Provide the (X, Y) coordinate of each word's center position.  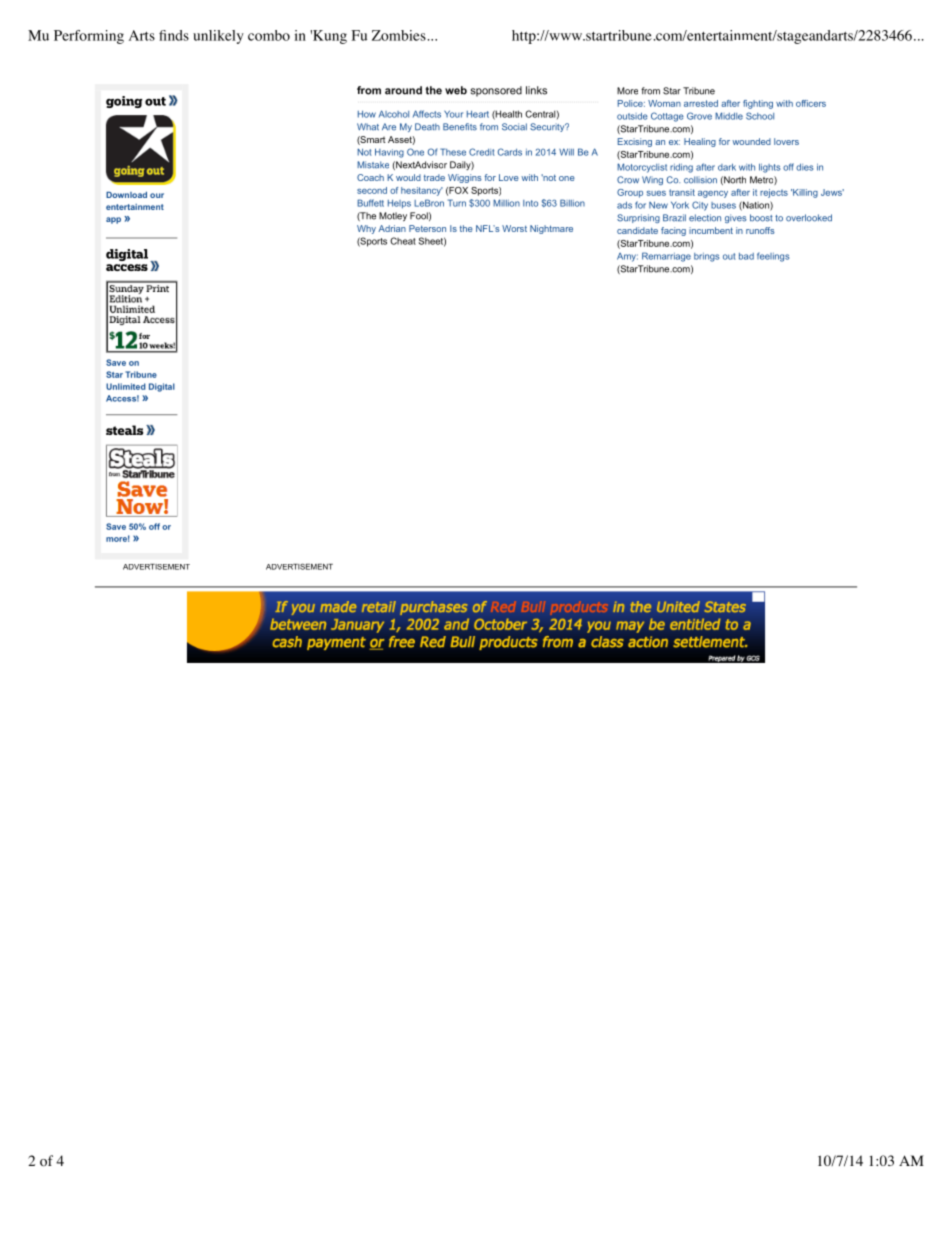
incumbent (711, 230)
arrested (701, 103)
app (113, 220)
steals (124, 430)
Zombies (399, 35)
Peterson (427, 228)
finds (174, 35)
